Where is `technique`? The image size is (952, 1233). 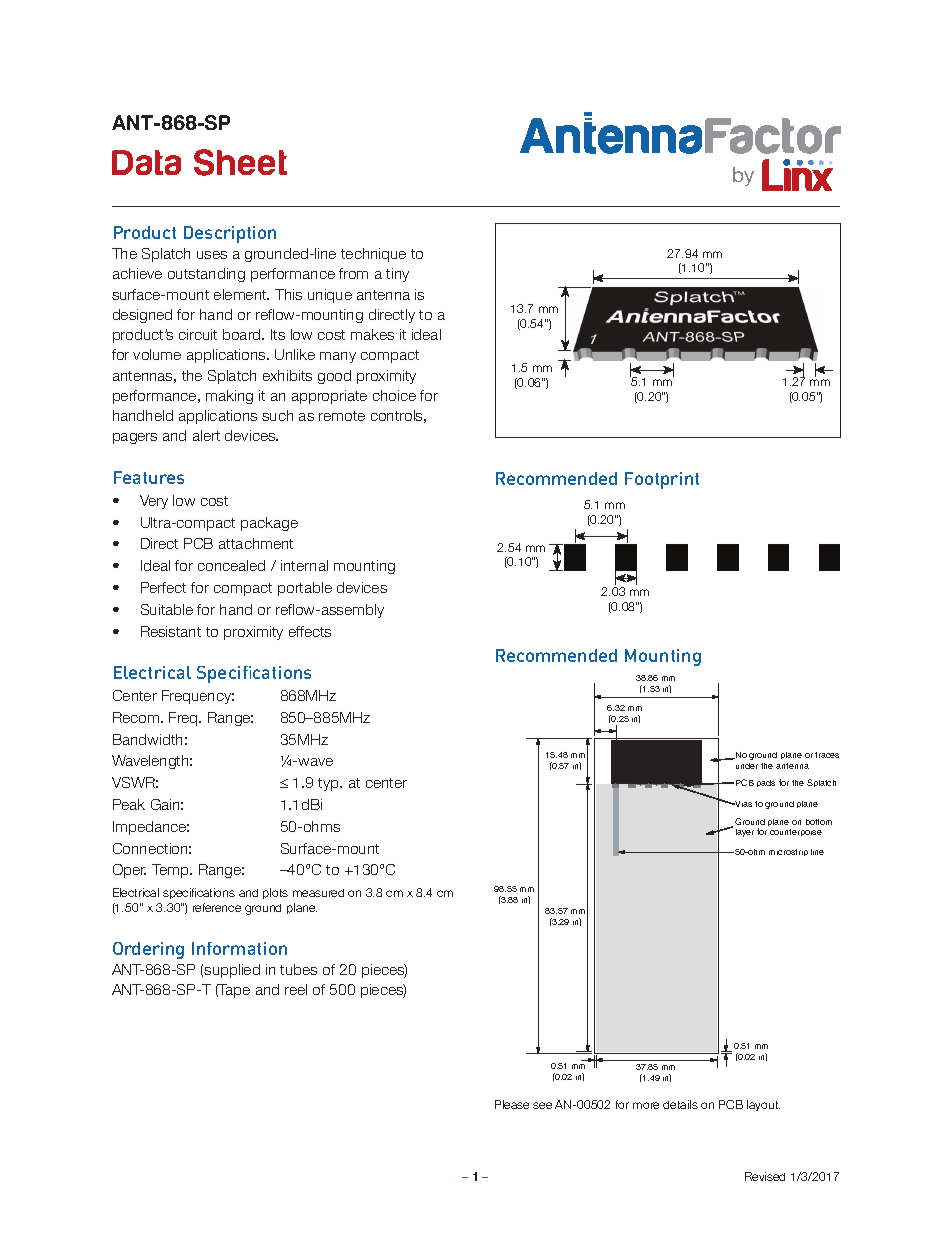 technique is located at coordinates (373, 255).
